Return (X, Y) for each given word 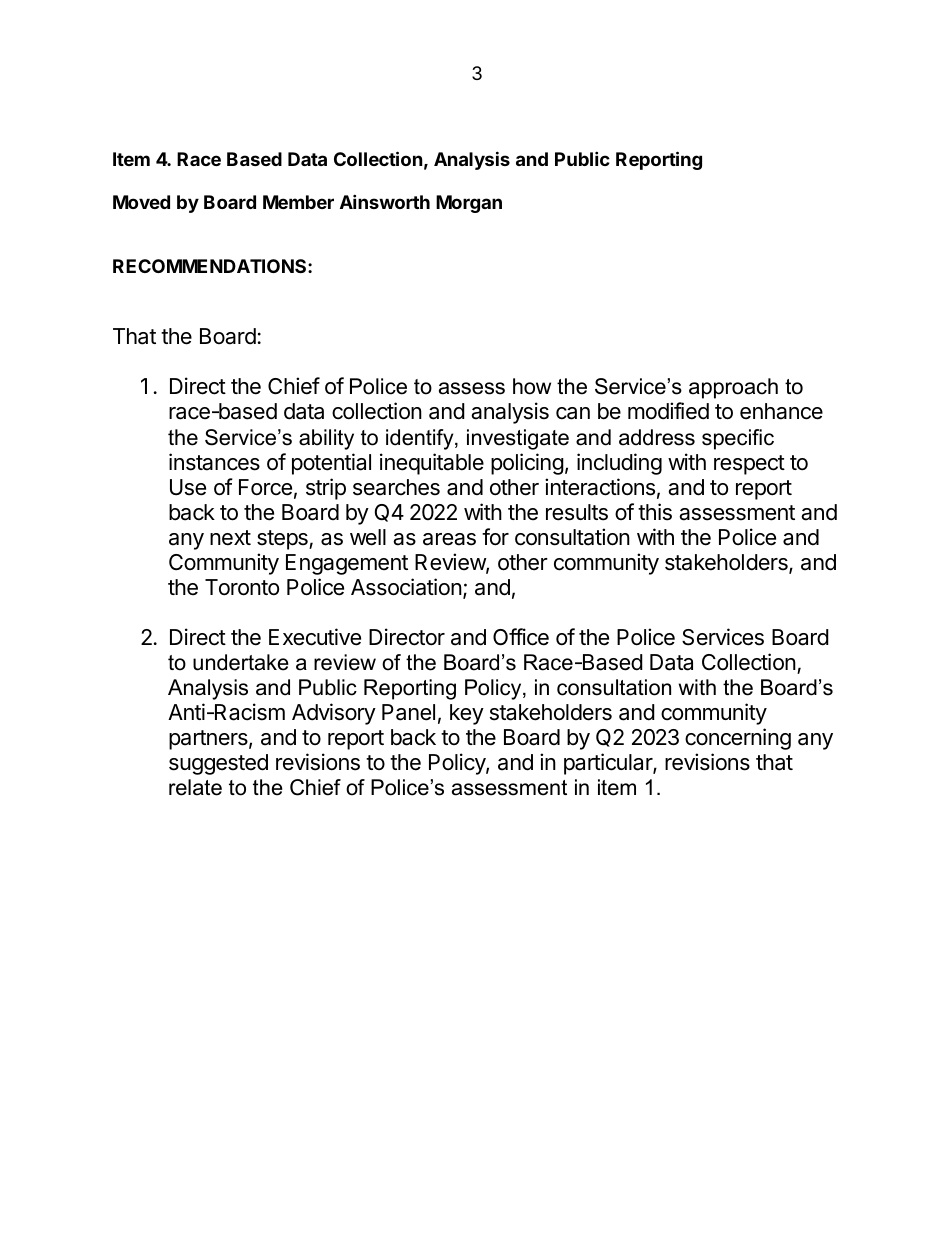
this (655, 512)
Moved (141, 202)
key (467, 714)
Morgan (469, 204)
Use (188, 487)
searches (396, 487)
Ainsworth (385, 201)
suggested (218, 764)
